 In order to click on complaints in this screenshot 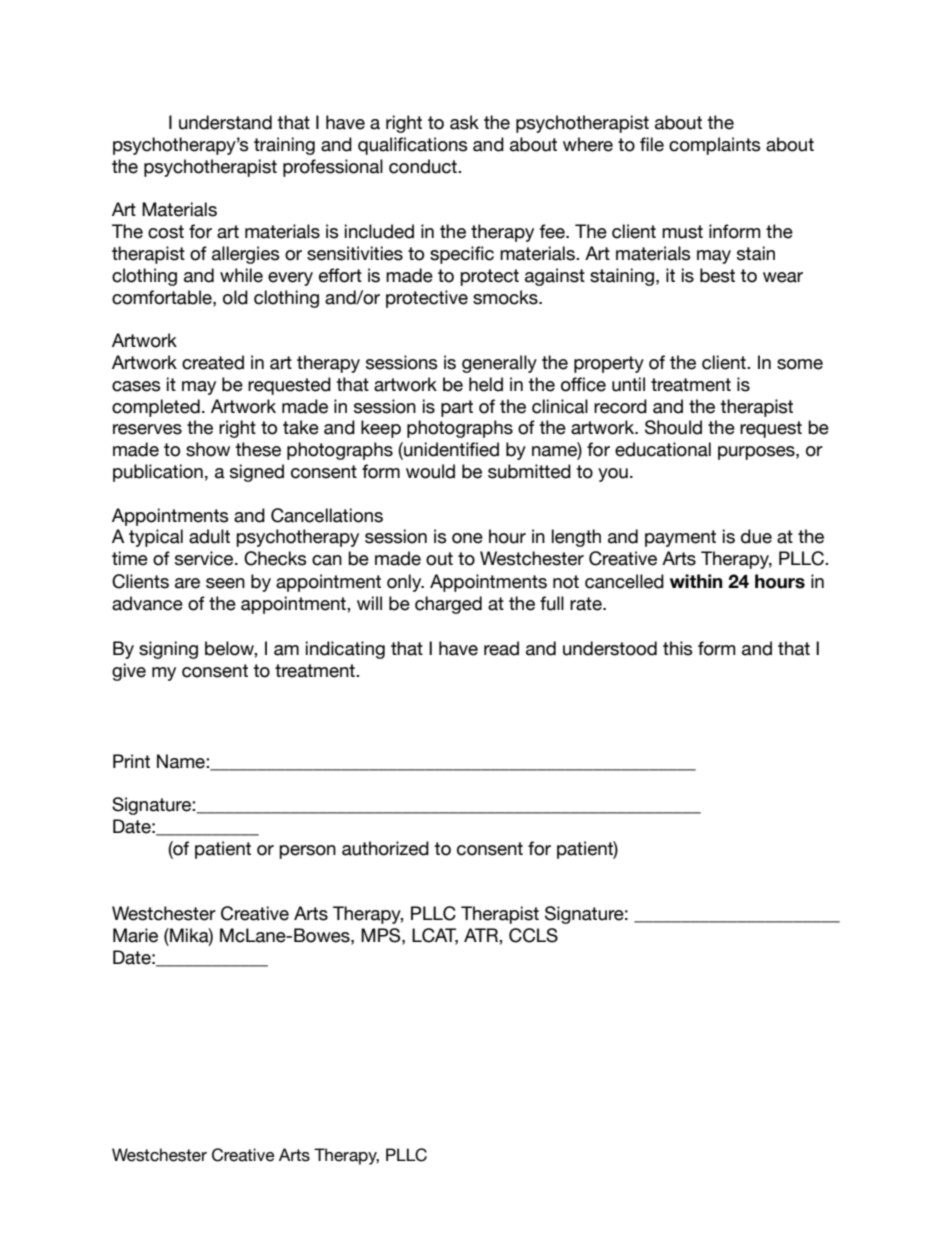, I will do `click(715, 146)`.
